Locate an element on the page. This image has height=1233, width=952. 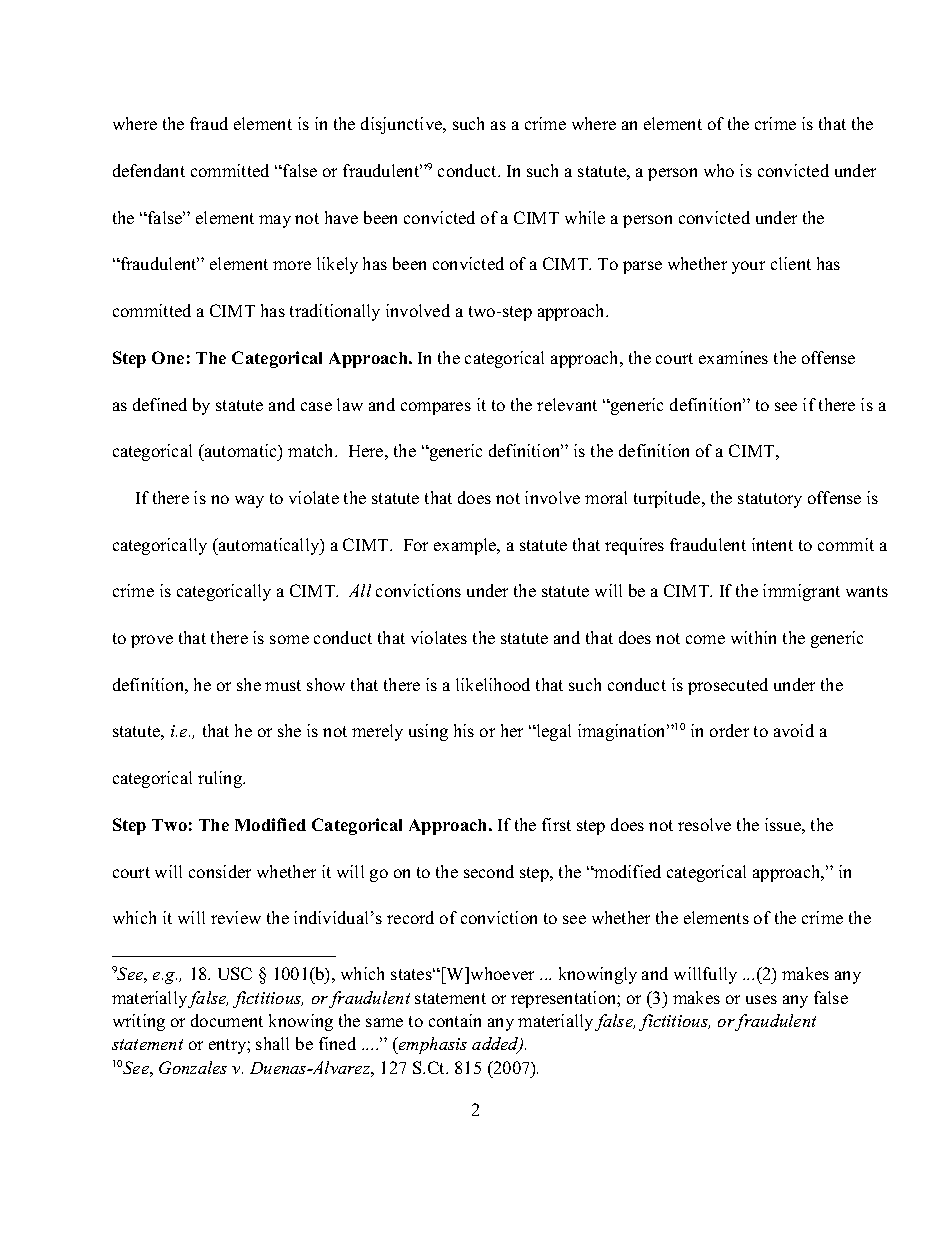
contain is located at coordinates (455, 1020).
